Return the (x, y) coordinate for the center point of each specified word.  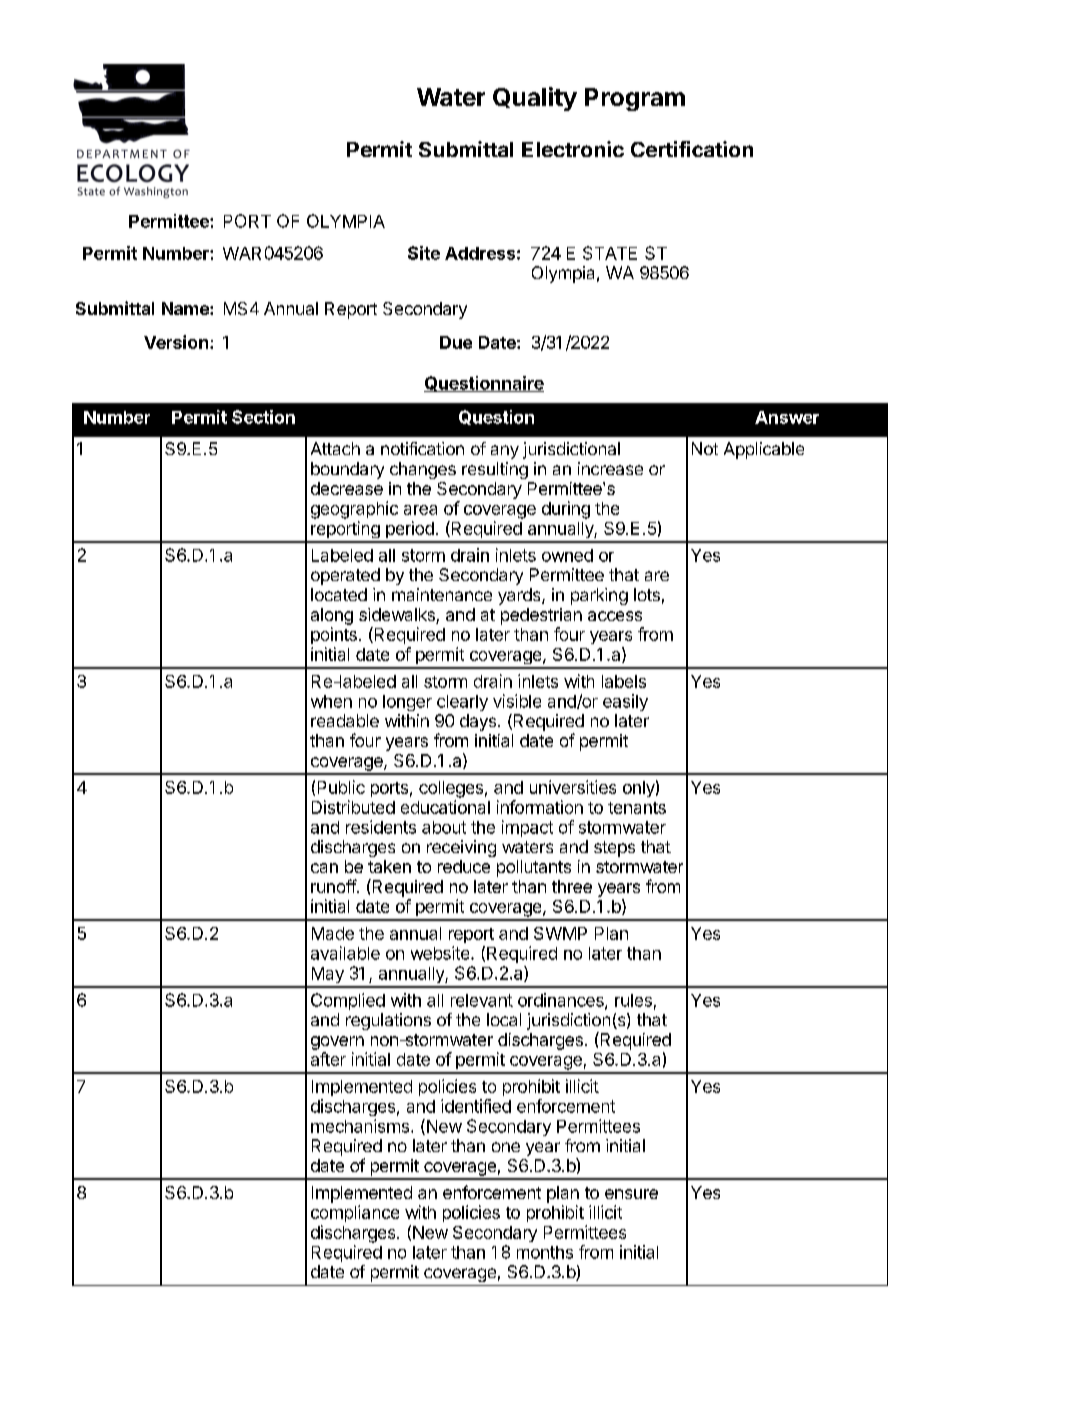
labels (624, 681)
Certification (692, 149)
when (331, 701)
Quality (535, 99)
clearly (462, 703)
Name (186, 308)
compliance (355, 1213)
